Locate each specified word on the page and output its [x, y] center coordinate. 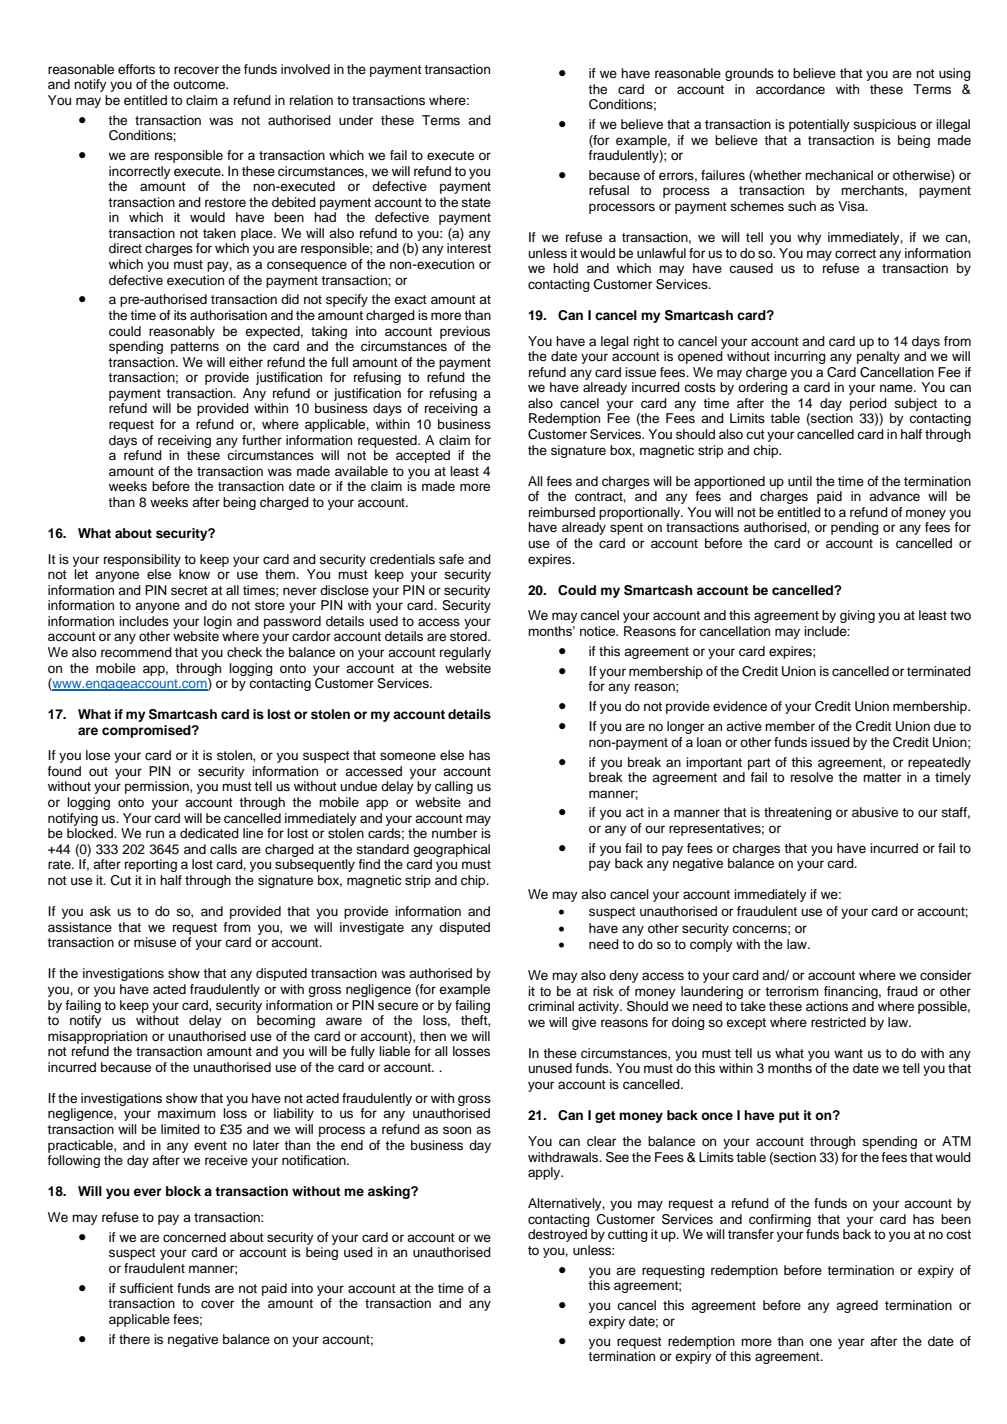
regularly [465, 653]
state [476, 202]
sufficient [146, 1288]
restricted [838, 1022]
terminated [939, 671]
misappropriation [97, 1037]
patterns [195, 348]
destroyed [557, 1235]
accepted [423, 456]
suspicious [884, 125]
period [868, 404]
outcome [200, 84]
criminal [551, 1006]
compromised [147, 731]
